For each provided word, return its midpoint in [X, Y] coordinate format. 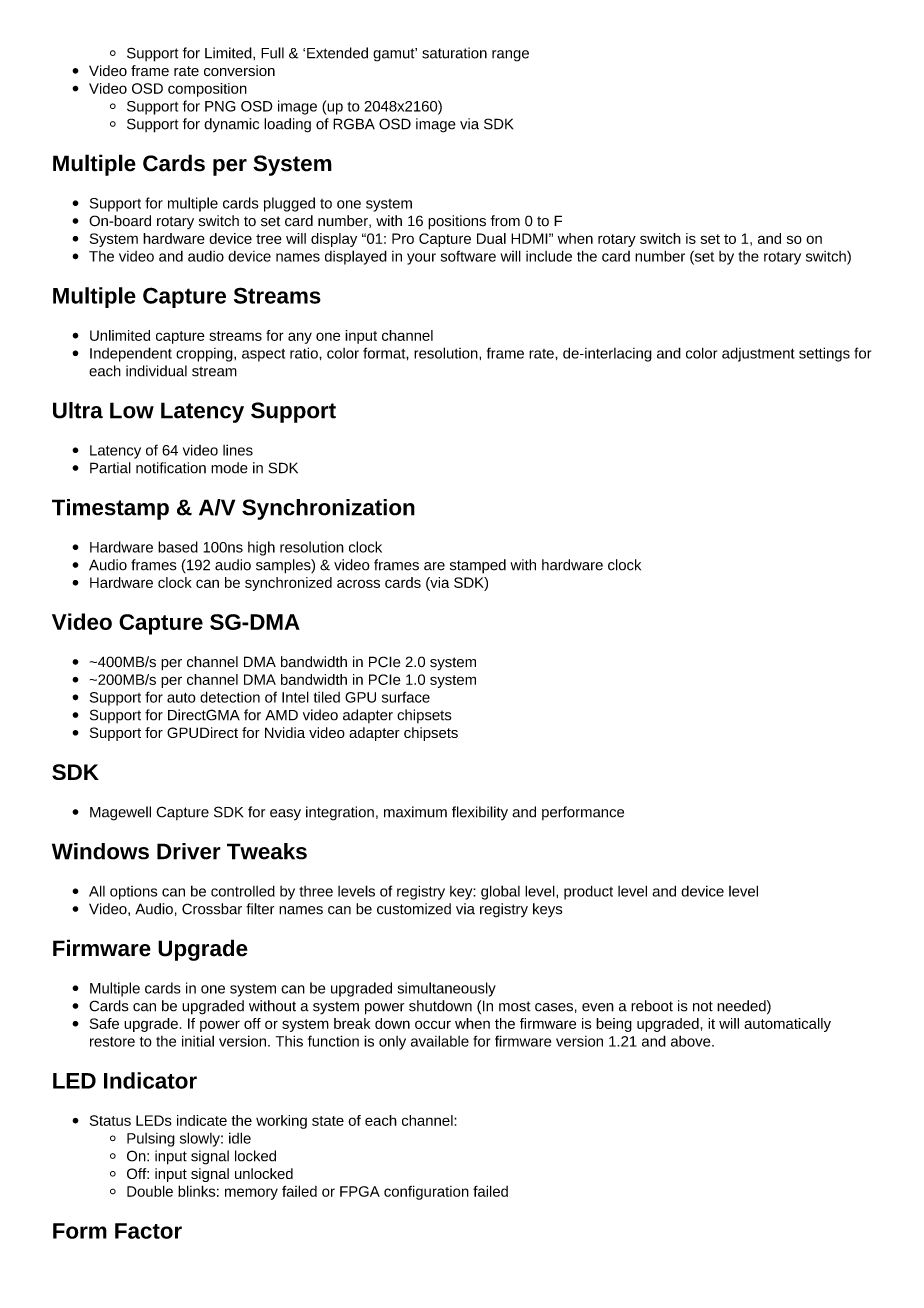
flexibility [480, 813]
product [588, 892]
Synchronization [328, 509]
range [510, 56]
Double [150, 1191]
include [549, 256]
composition [207, 90]
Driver [189, 851]
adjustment [758, 354]
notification [171, 468]
